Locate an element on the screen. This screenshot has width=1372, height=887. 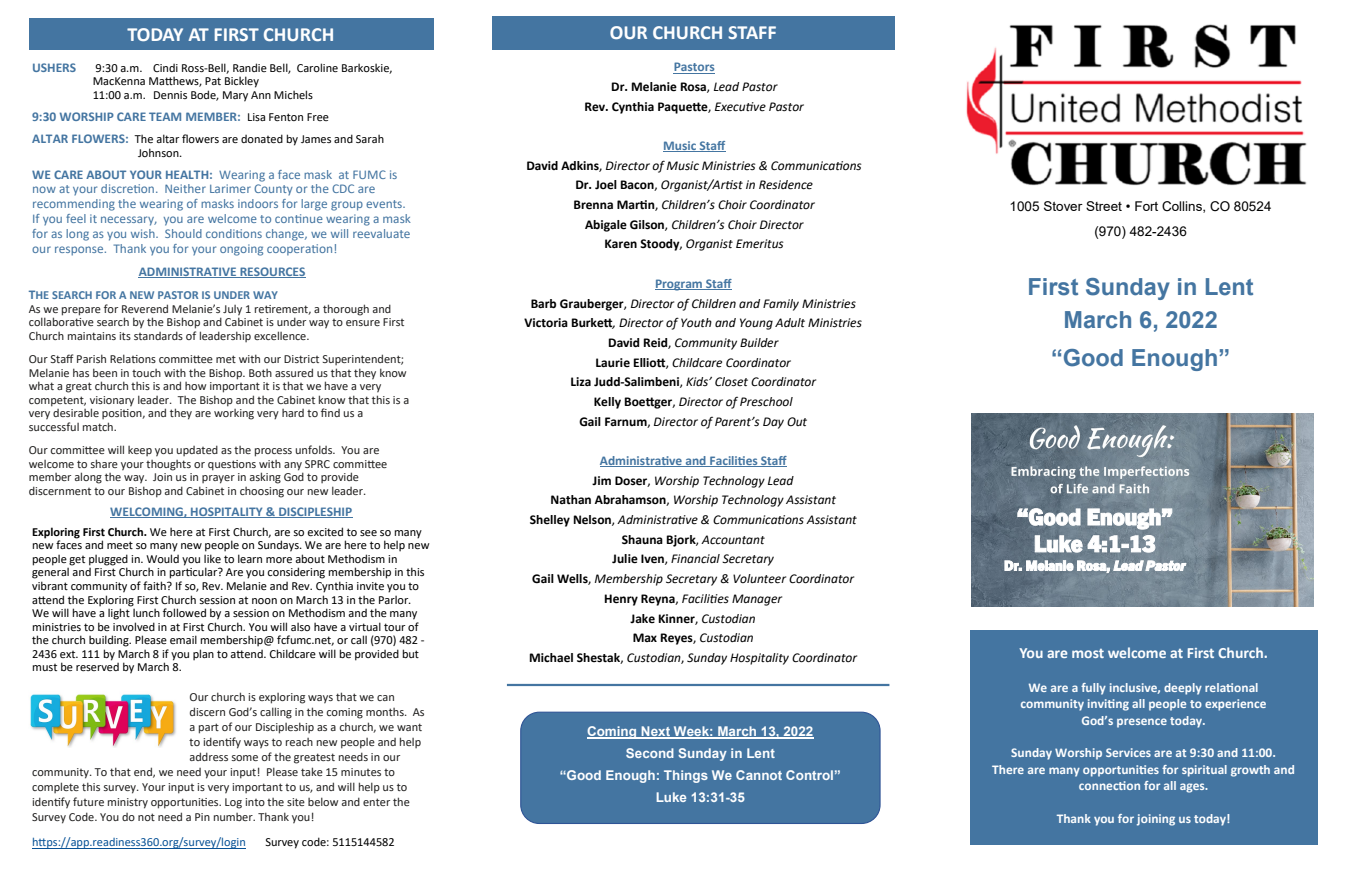
ministry is located at coordinates (128, 803).
